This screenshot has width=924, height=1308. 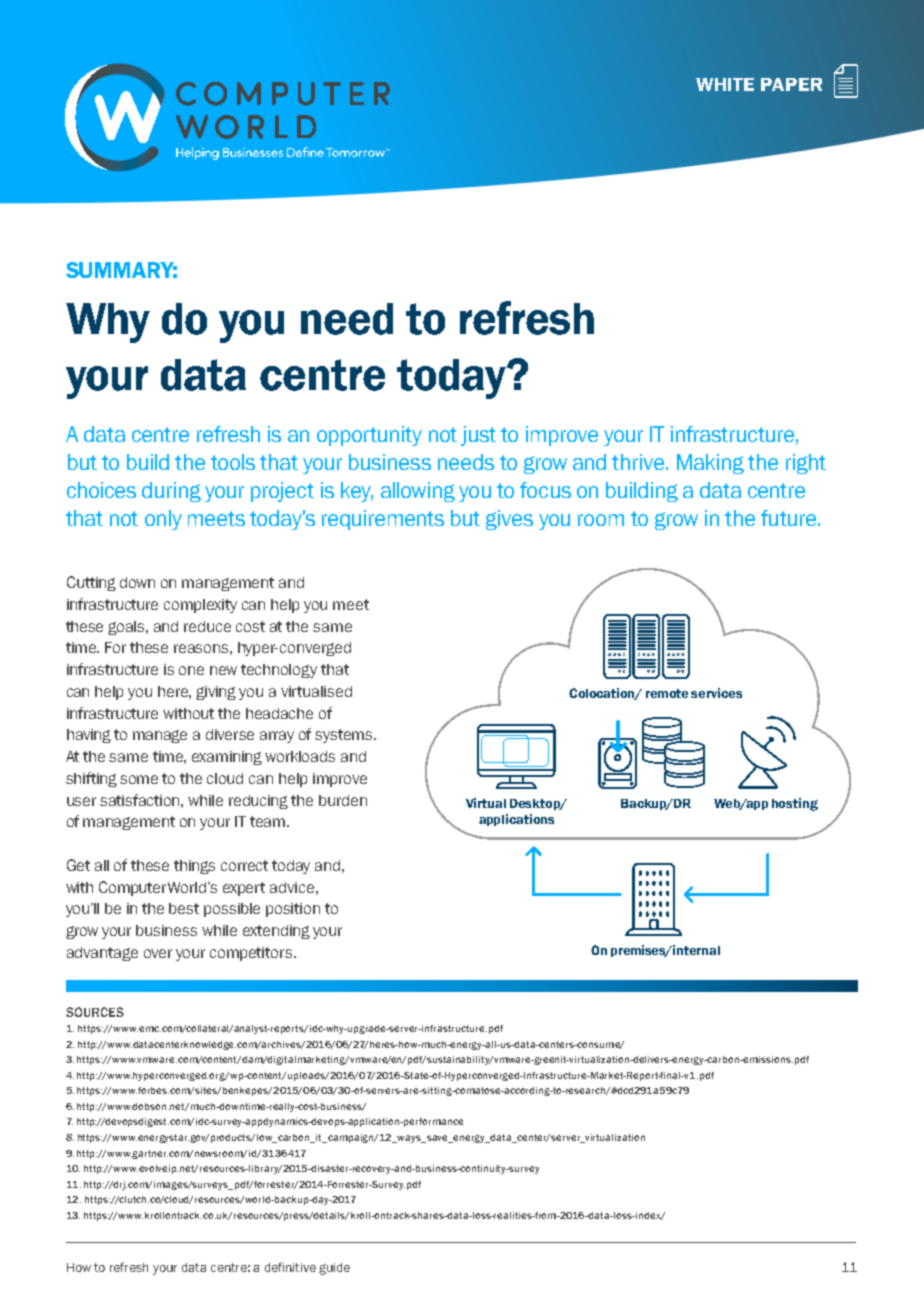 I want to click on systems, so click(x=345, y=736).
